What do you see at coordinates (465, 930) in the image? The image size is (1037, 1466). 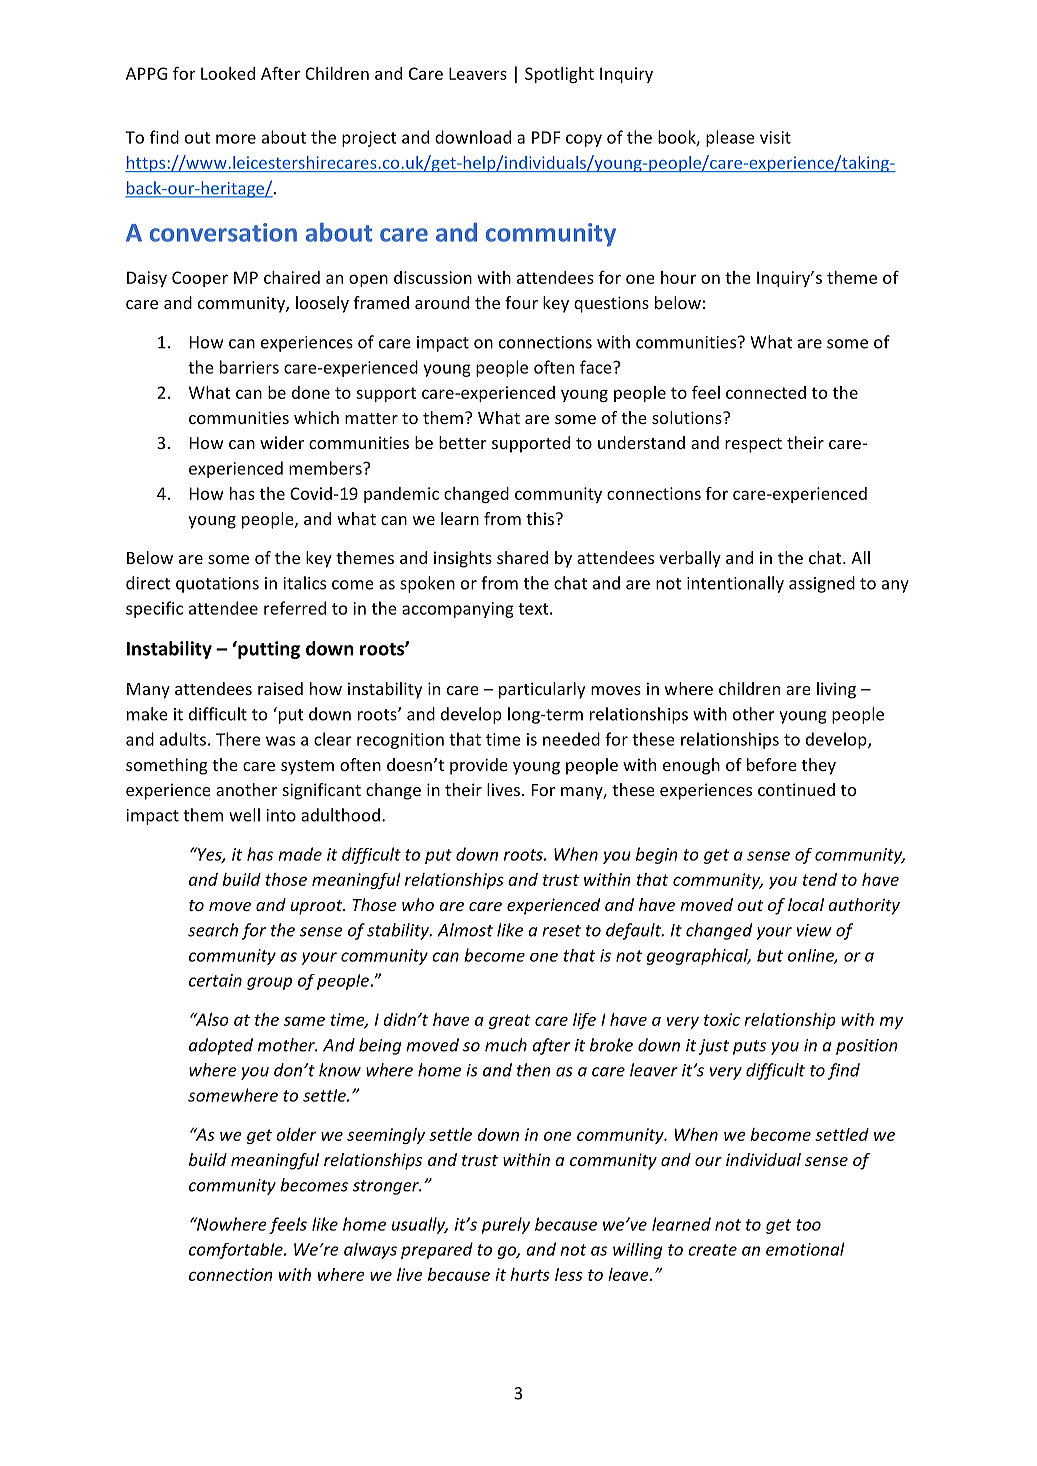 I see `Almost` at bounding box center [465, 930].
